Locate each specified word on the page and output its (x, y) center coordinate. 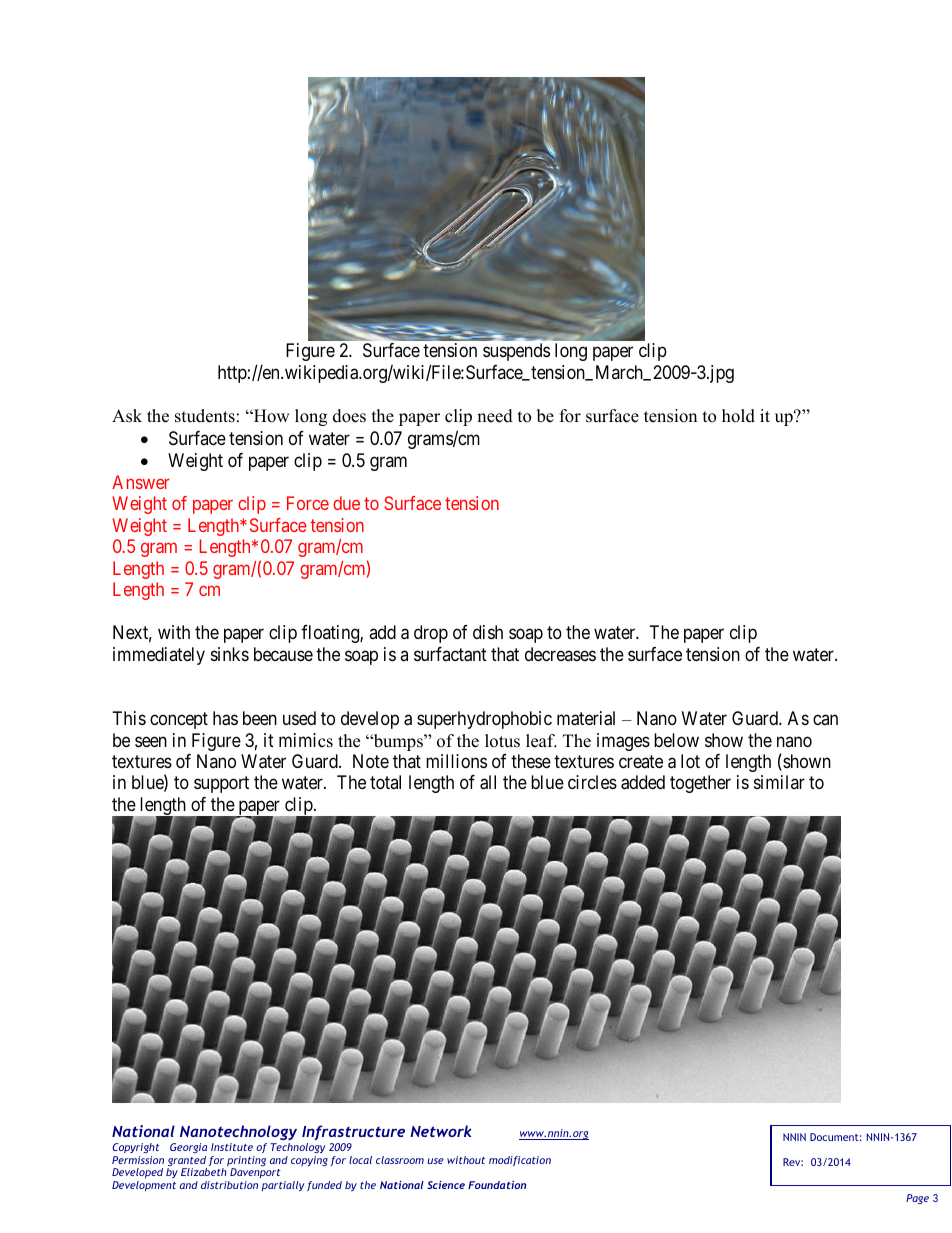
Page (917, 1199)
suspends (516, 352)
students (205, 416)
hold (738, 416)
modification (520, 1161)
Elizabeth (204, 1172)
